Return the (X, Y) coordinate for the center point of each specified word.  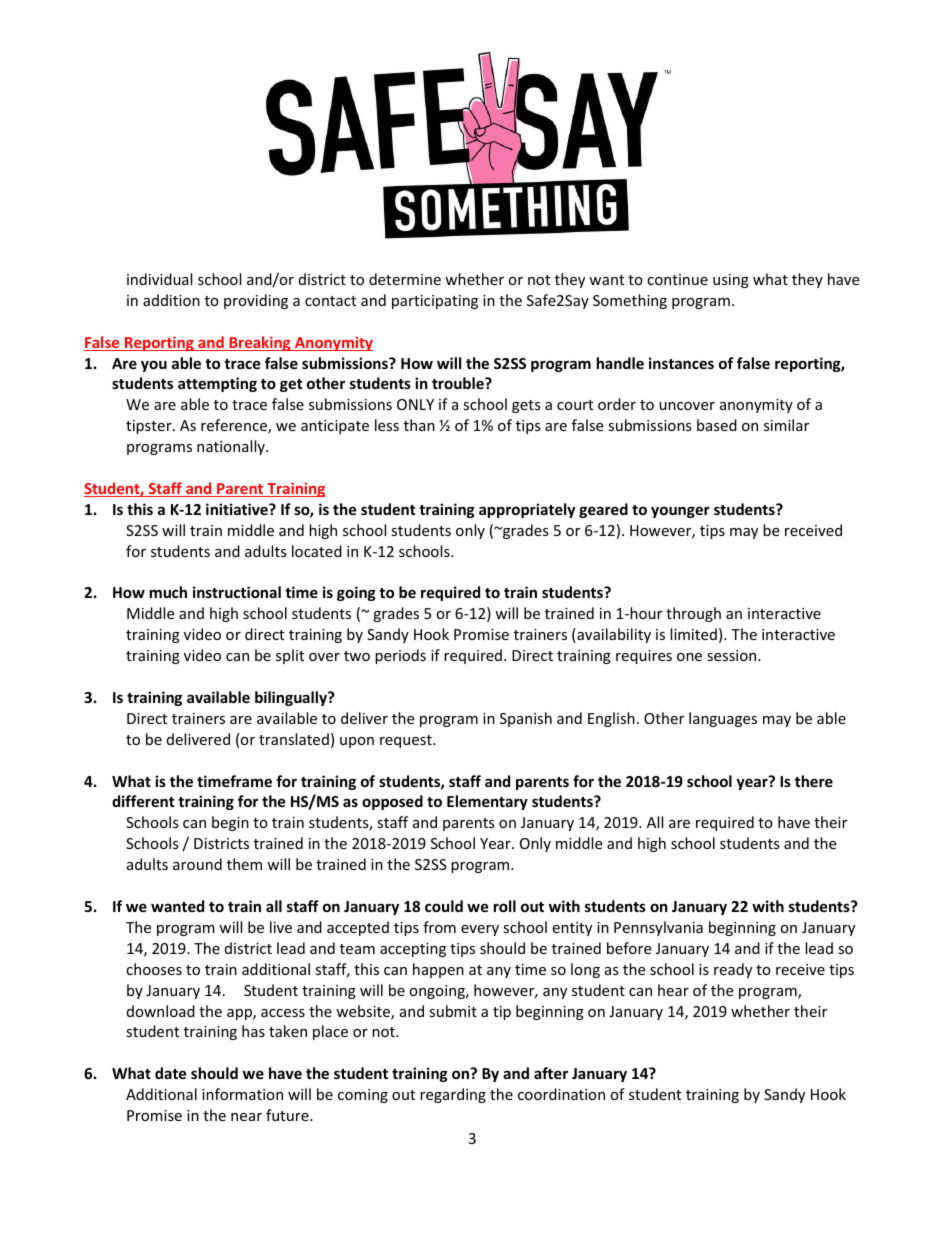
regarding (453, 1095)
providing (256, 301)
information (242, 1094)
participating (435, 302)
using (731, 281)
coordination (561, 1094)
